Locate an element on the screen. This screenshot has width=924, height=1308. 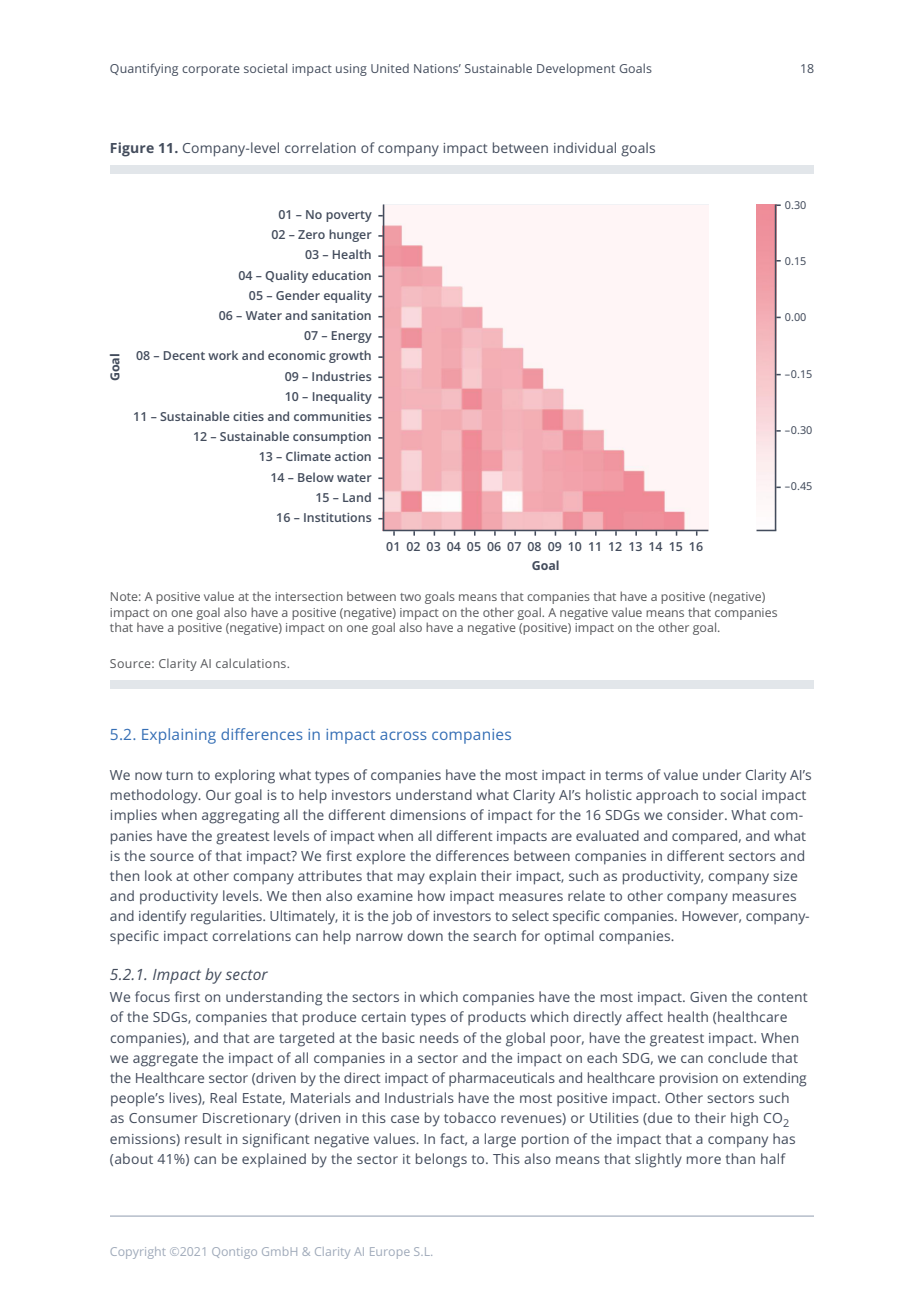
more is located at coordinates (704, 1160).
